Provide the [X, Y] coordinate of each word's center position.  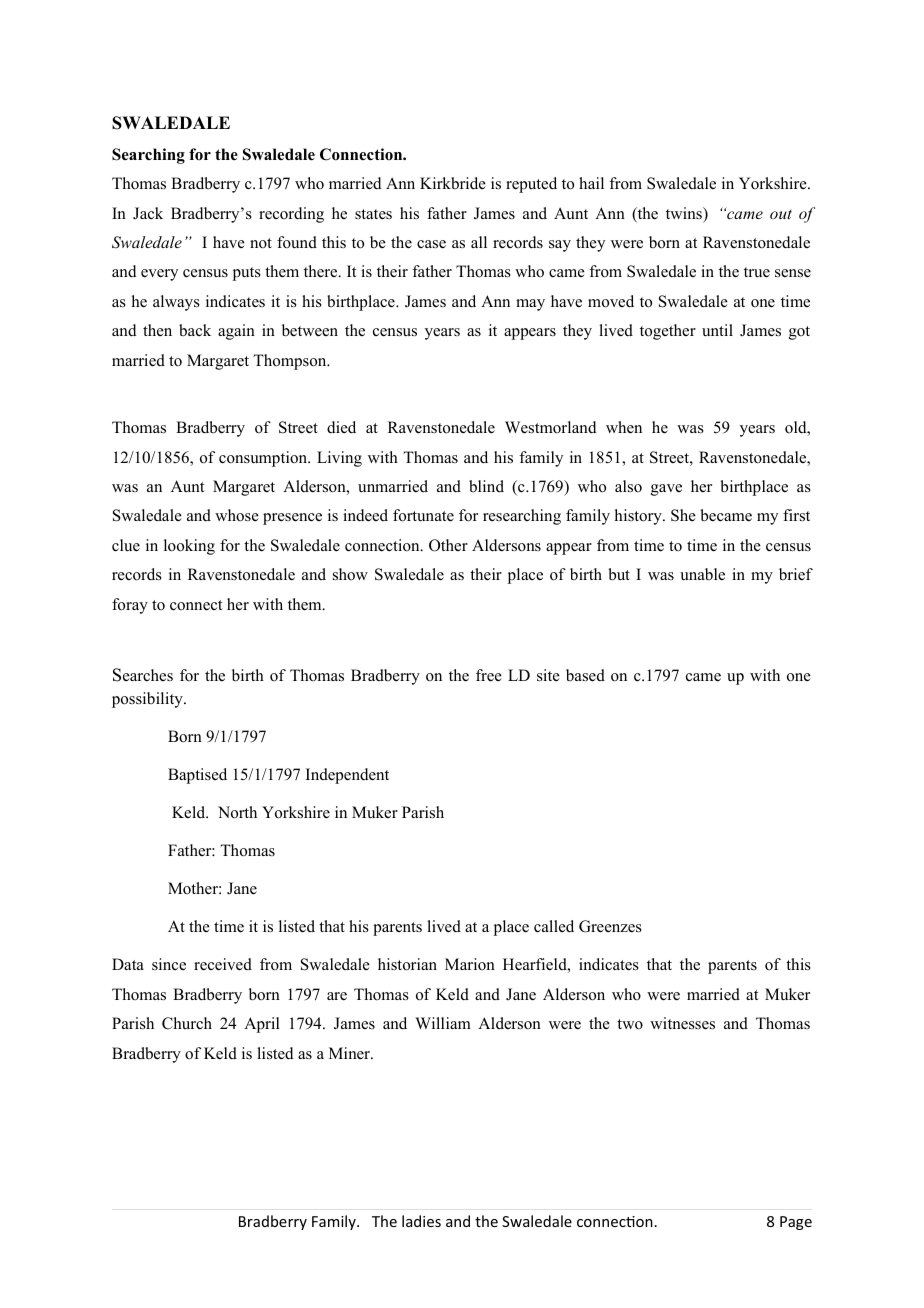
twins [685, 213]
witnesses [682, 1023]
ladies [421, 1221]
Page [796, 1223]
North [237, 812]
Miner [350, 1053]
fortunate [423, 515]
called [554, 926]
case [431, 244]
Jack [148, 213]
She [683, 515]
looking [189, 547]
